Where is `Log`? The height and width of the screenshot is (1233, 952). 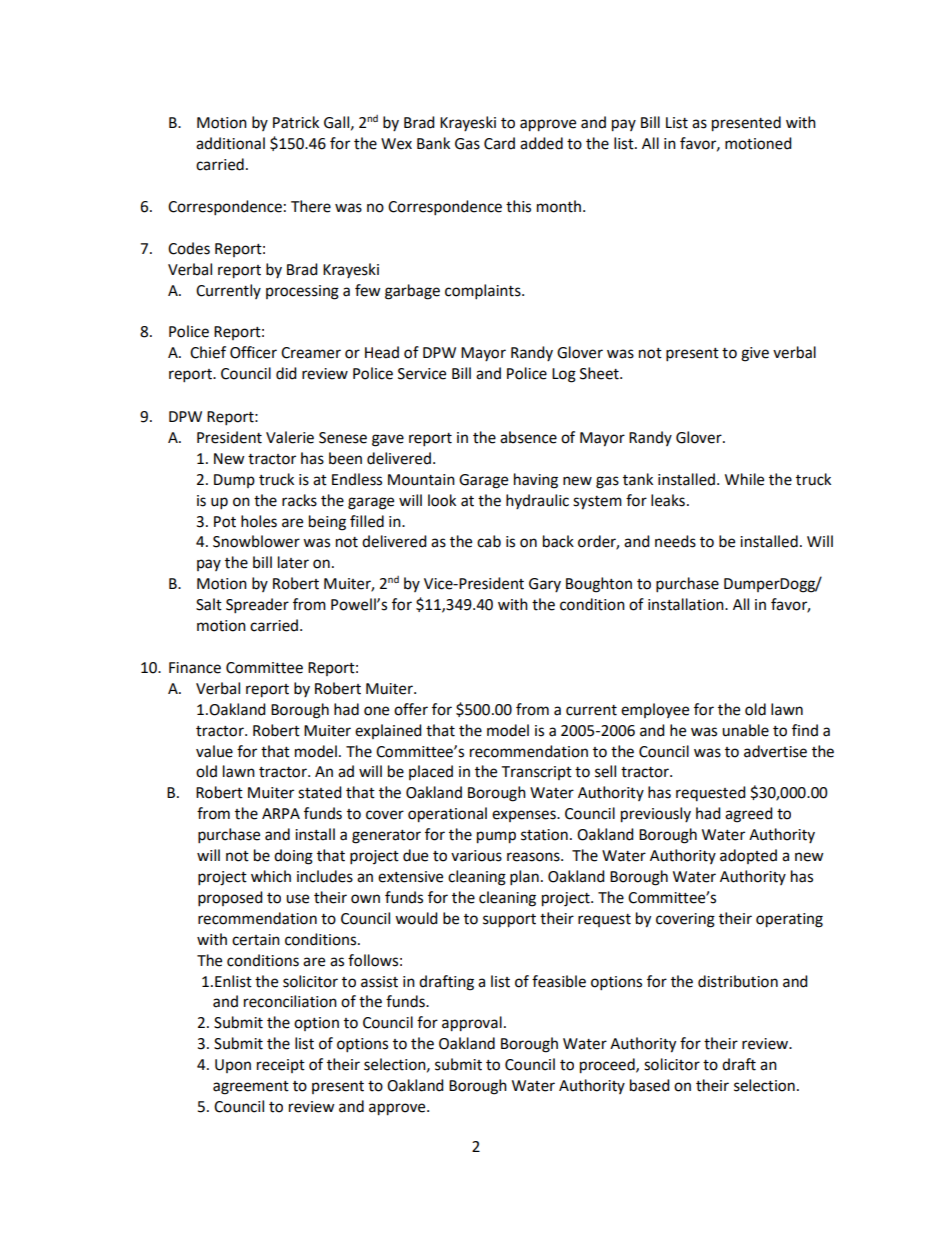 Log is located at coordinates (564, 375).
